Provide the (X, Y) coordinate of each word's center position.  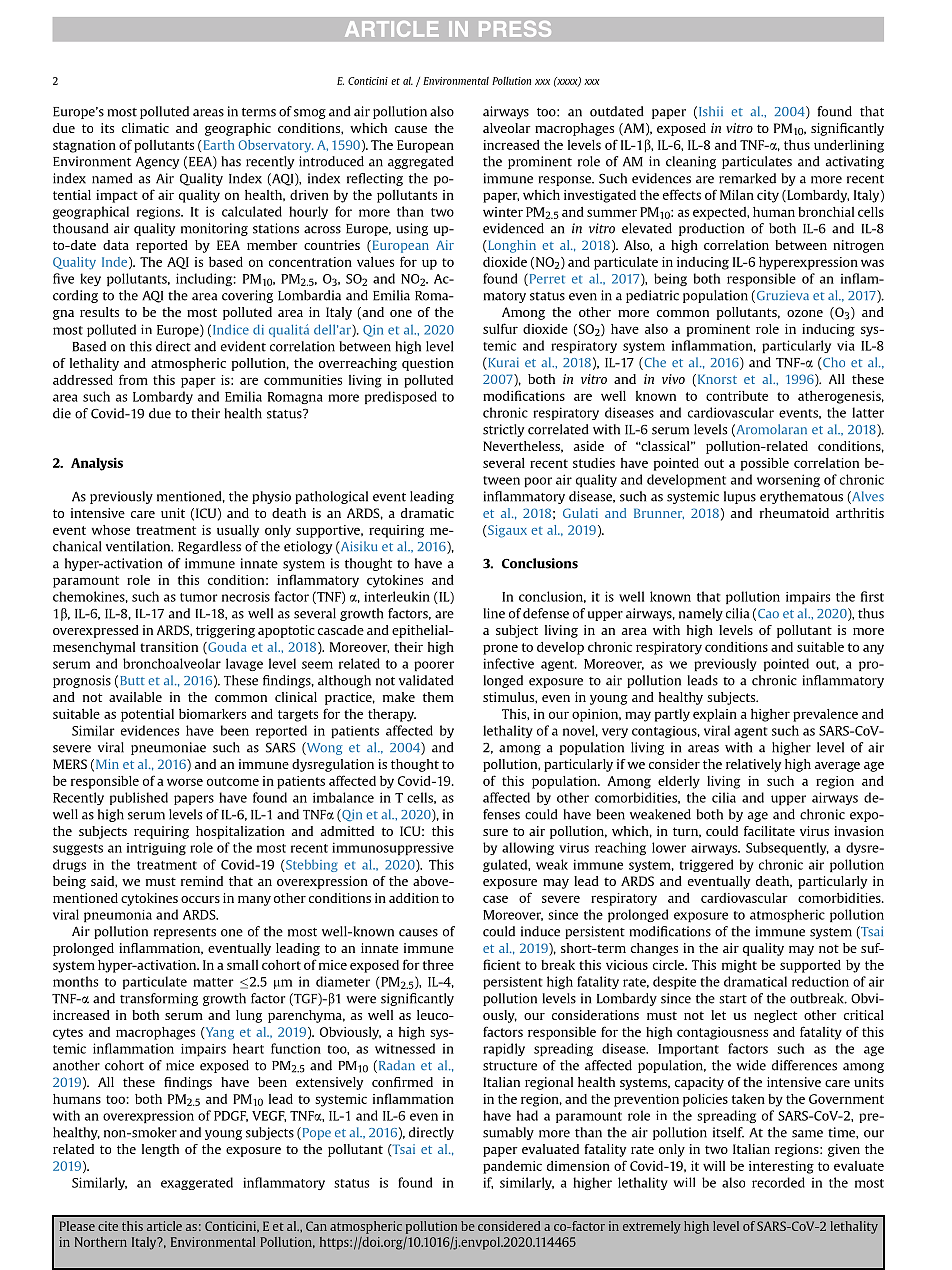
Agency (157, 162)
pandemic (512, 1167)
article (164, 1226)
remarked (747, 178)
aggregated (421, 162)
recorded (778, 1182)
